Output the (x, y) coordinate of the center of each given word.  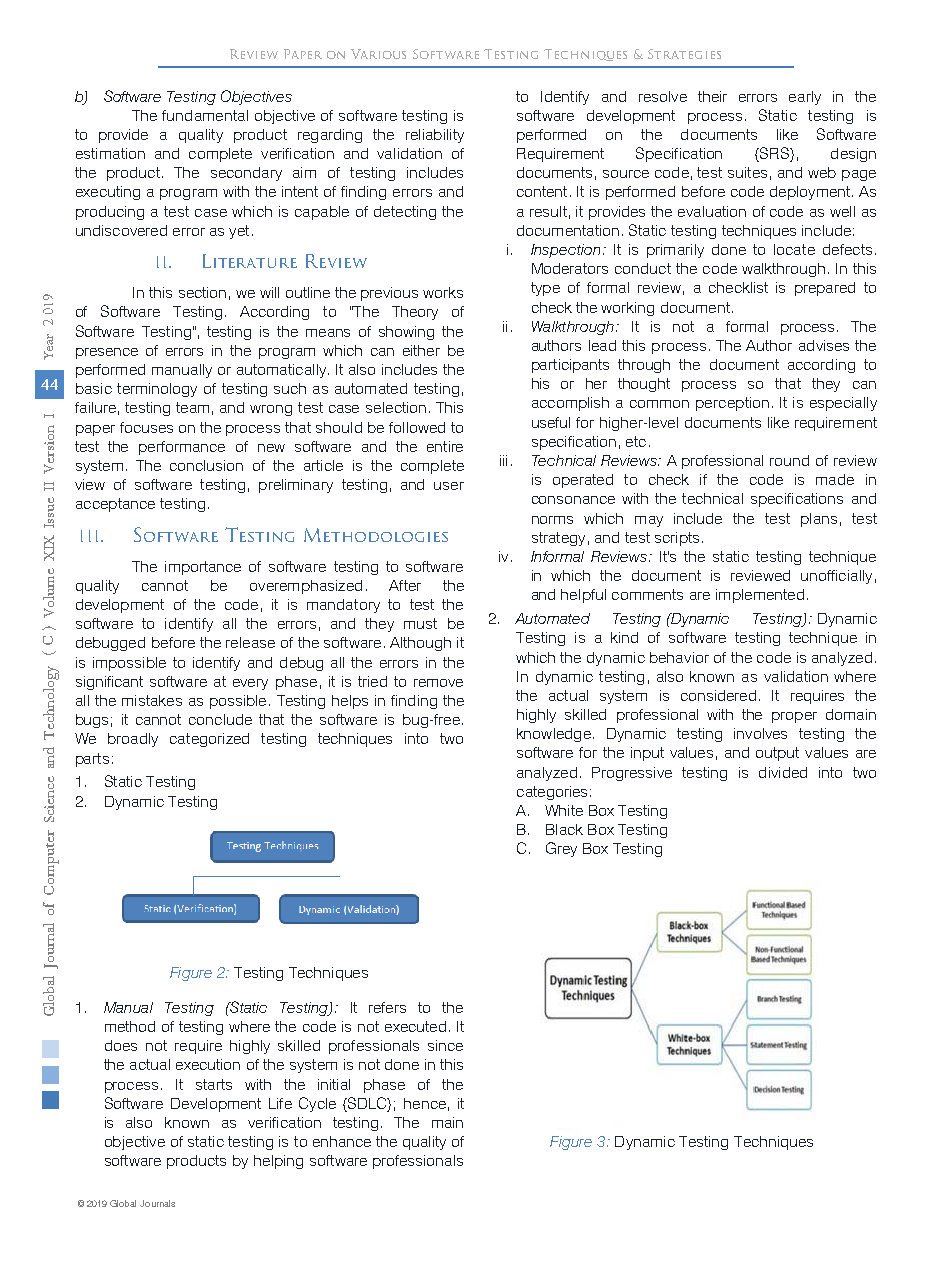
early (805, 98)
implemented (760, 596)
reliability (435, 136)
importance (203, 568)
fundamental (205, 115)
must (420, 623)
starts (214, 1084)
